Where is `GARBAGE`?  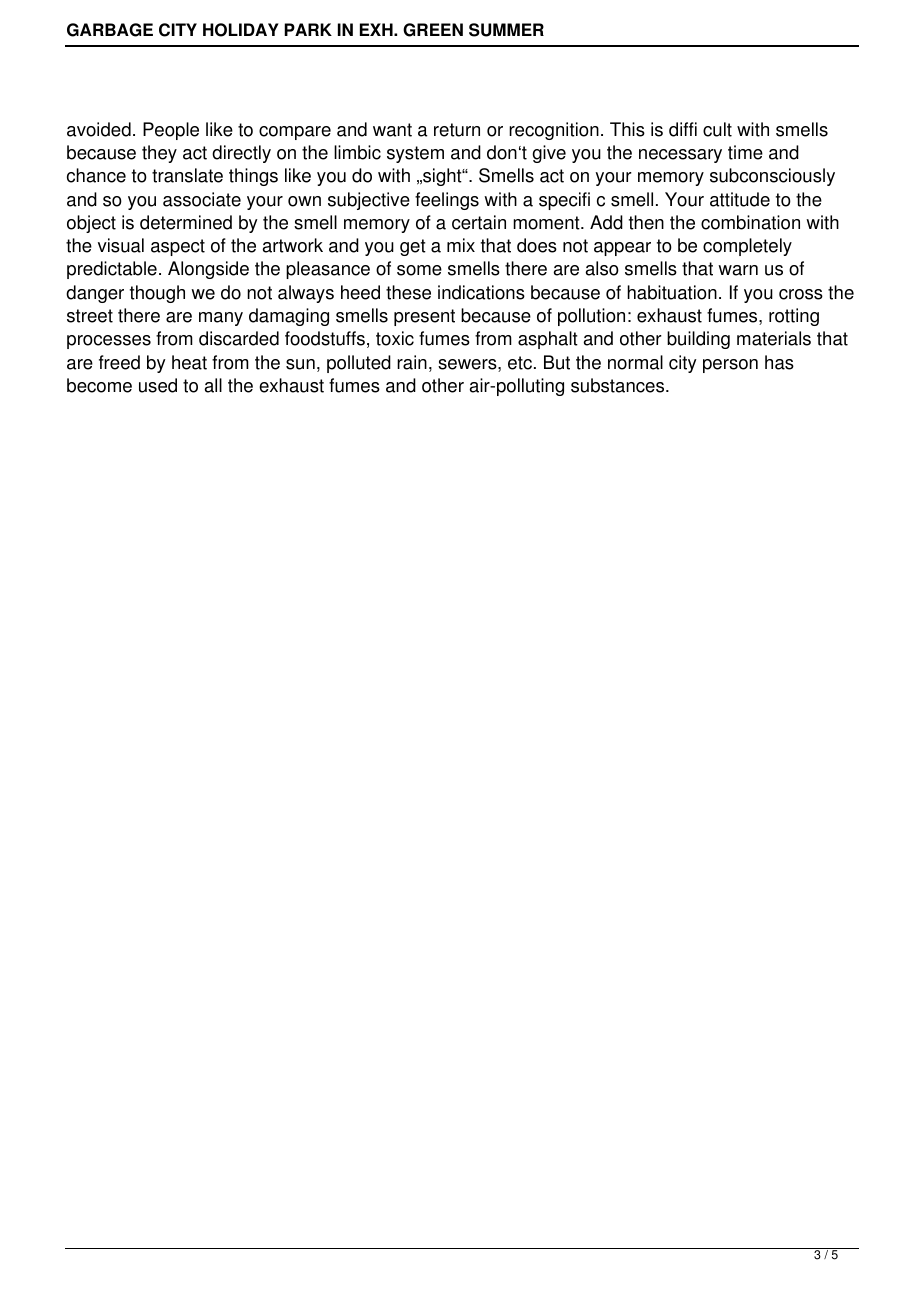
GARBAGE is located at coordinates (110, 30).
